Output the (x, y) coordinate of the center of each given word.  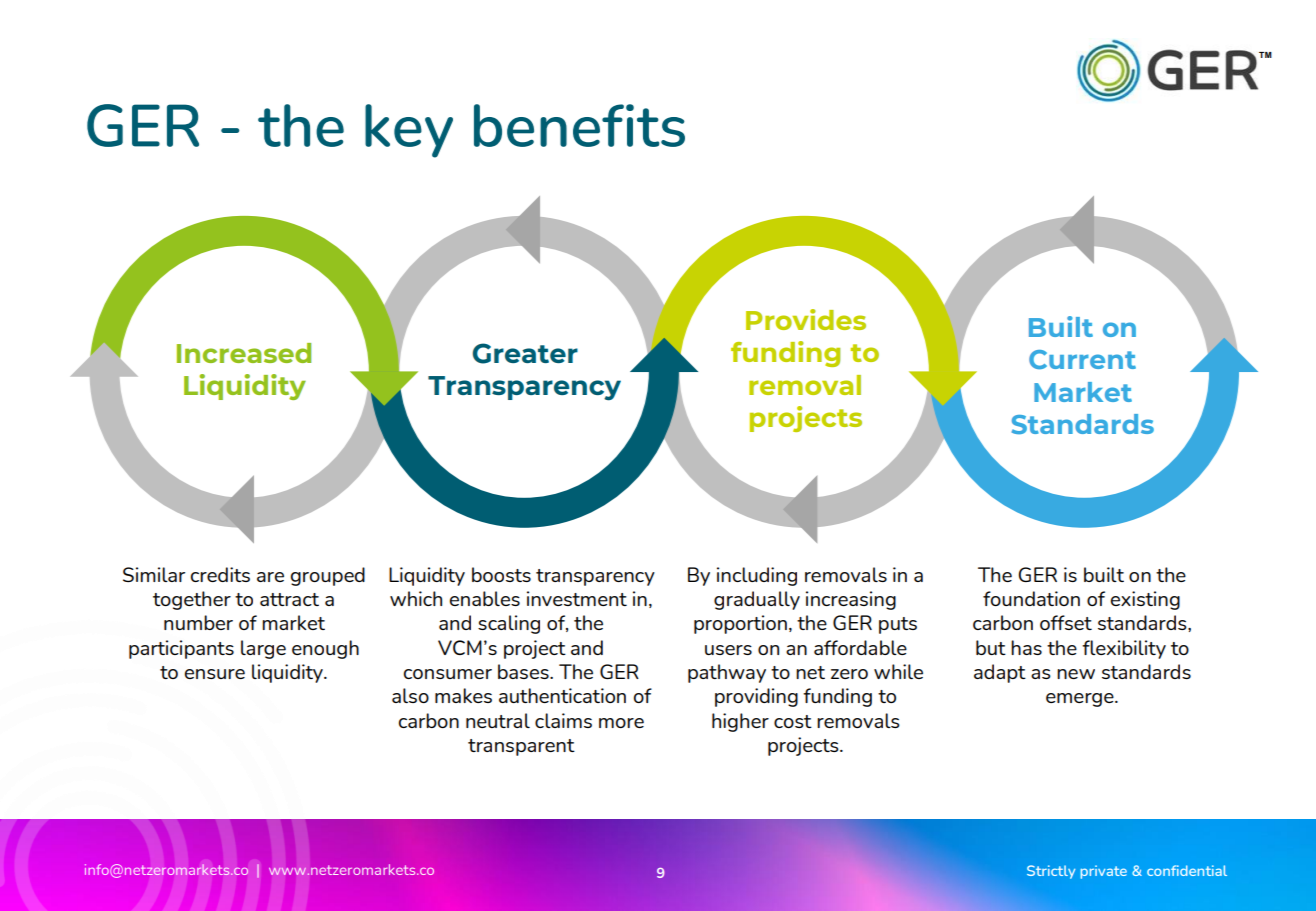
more (621, 723)
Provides (806, 319)
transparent (521, 747)
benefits (579, 125)
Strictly (1051, 872)
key (409, 131)
